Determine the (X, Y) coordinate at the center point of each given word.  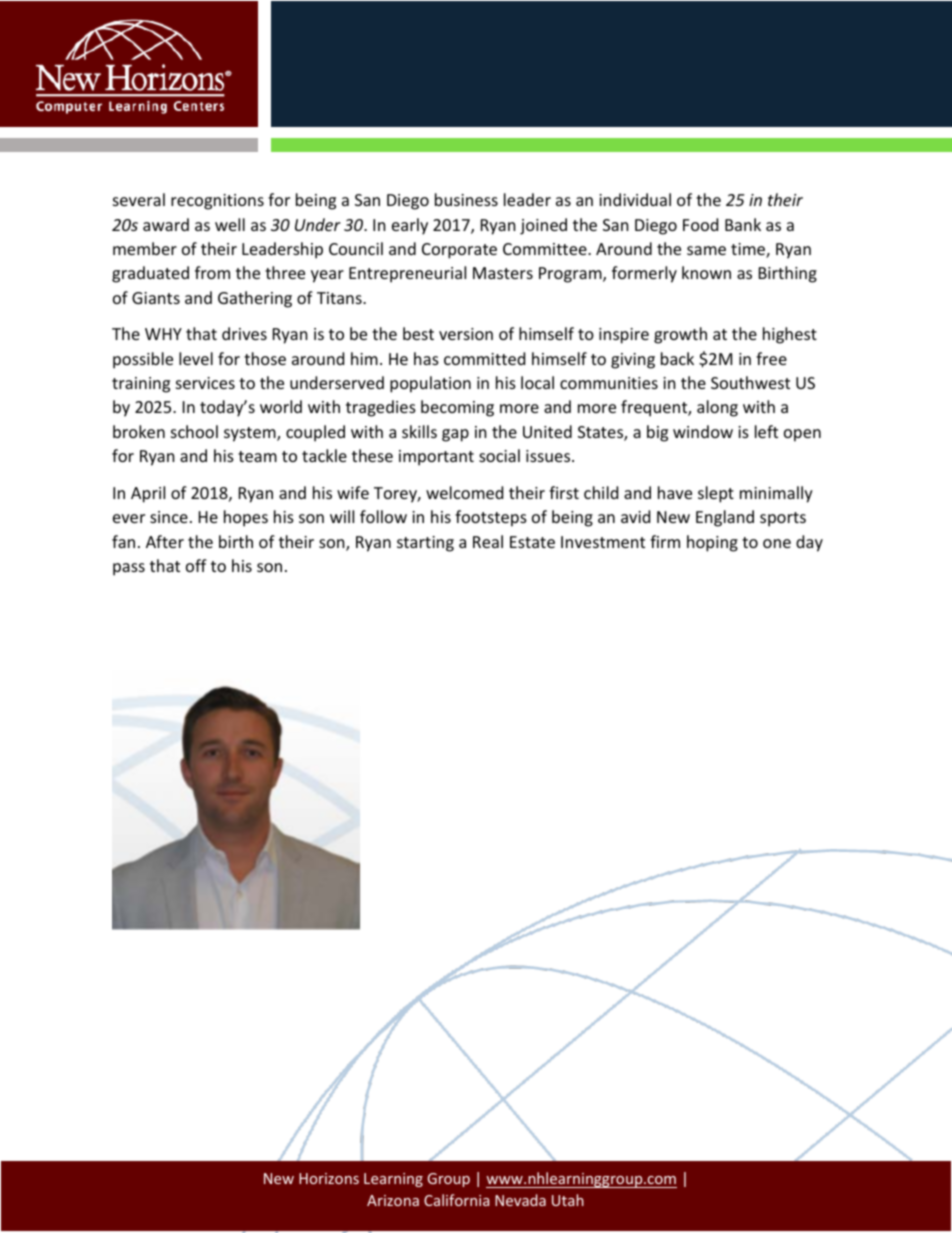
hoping (712, 543)
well (230, 224)
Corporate (459, 251)
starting (425, 544)
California (456, 1200)
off (196, 565)
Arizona (393, 1200)
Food (700, 224)
